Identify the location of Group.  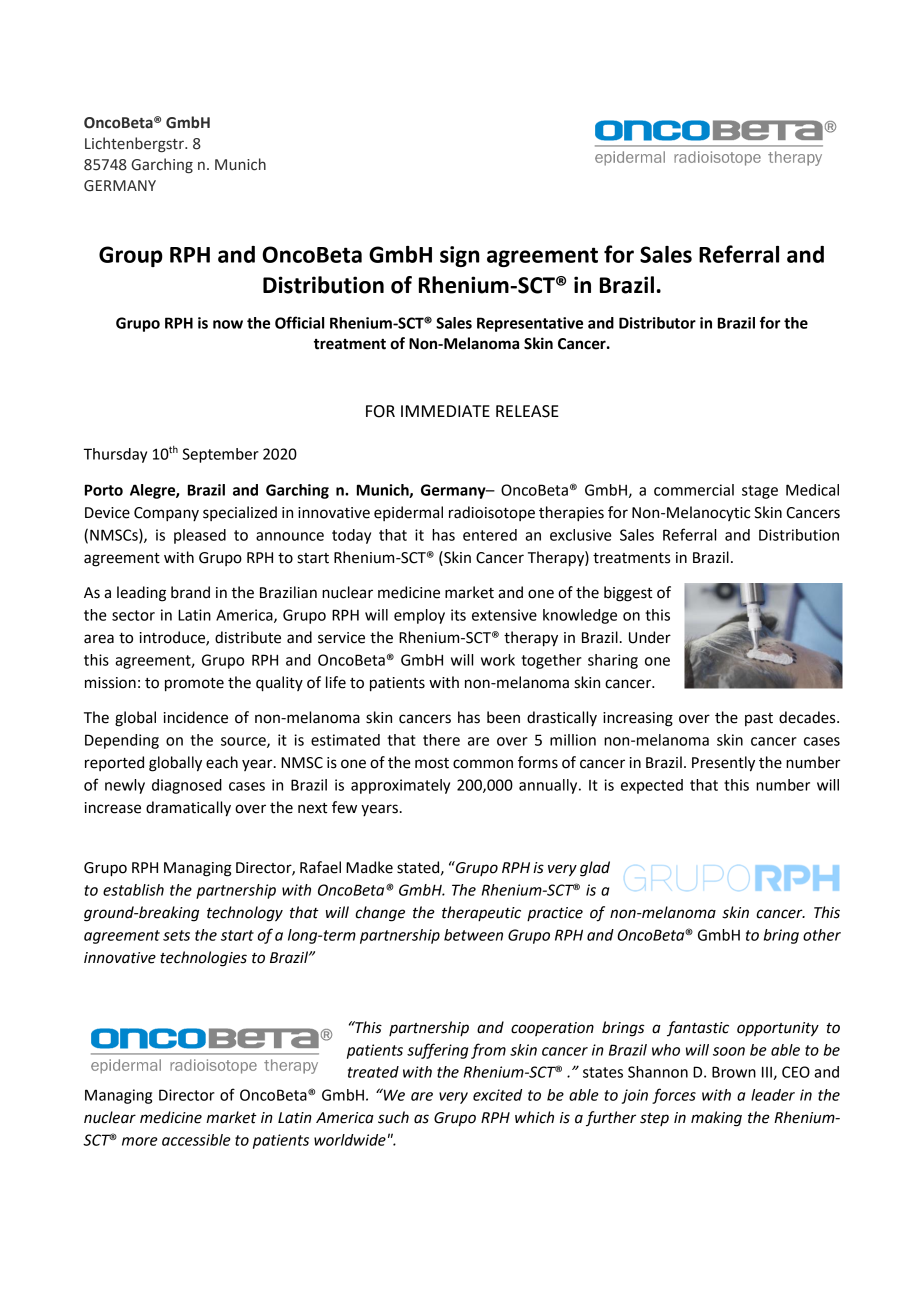
(131, 256).
